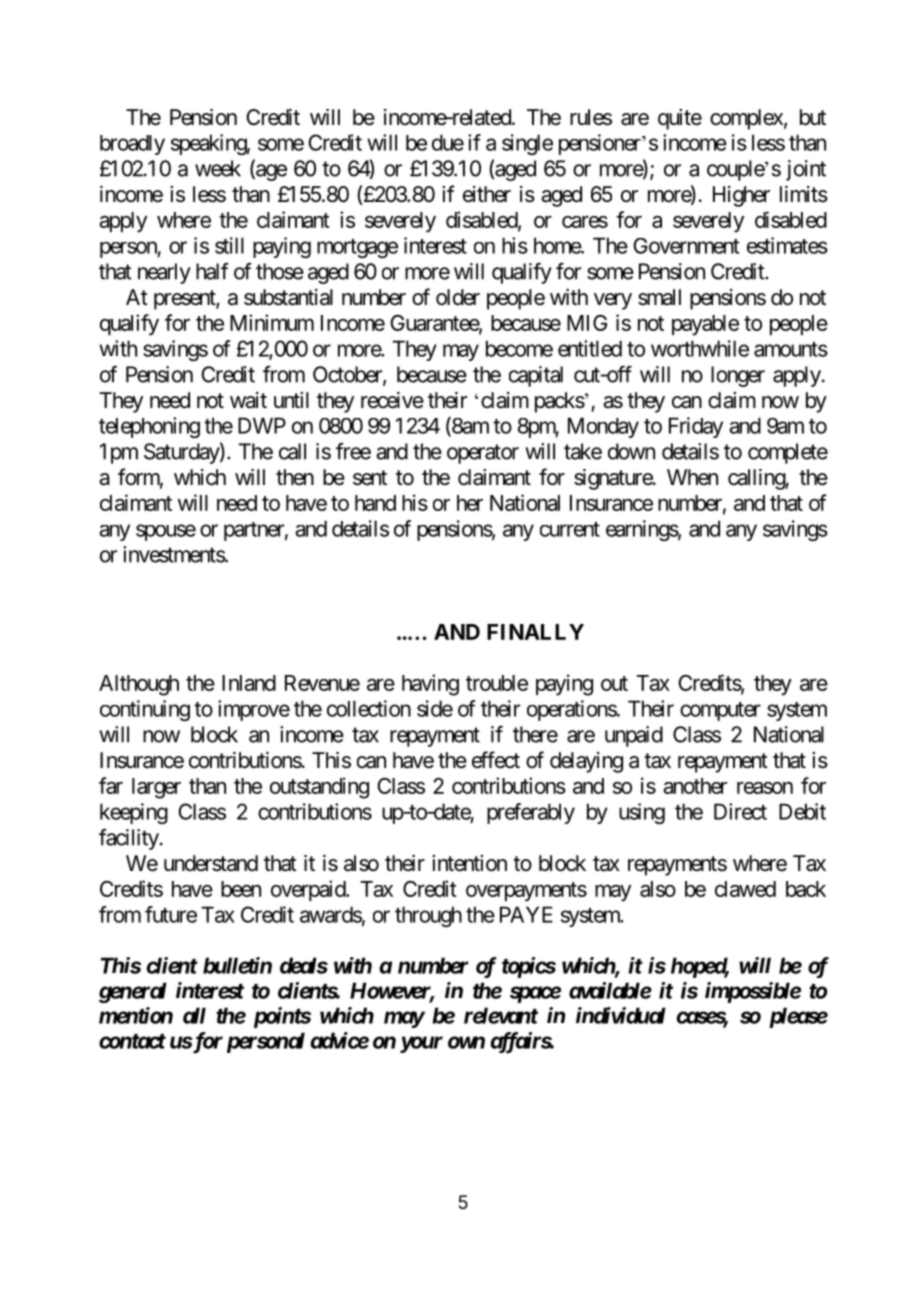 The width and height of the document is (924, 1308). Describe the element at coordinates (680, 119) in the document. I see `quite` at that location.
